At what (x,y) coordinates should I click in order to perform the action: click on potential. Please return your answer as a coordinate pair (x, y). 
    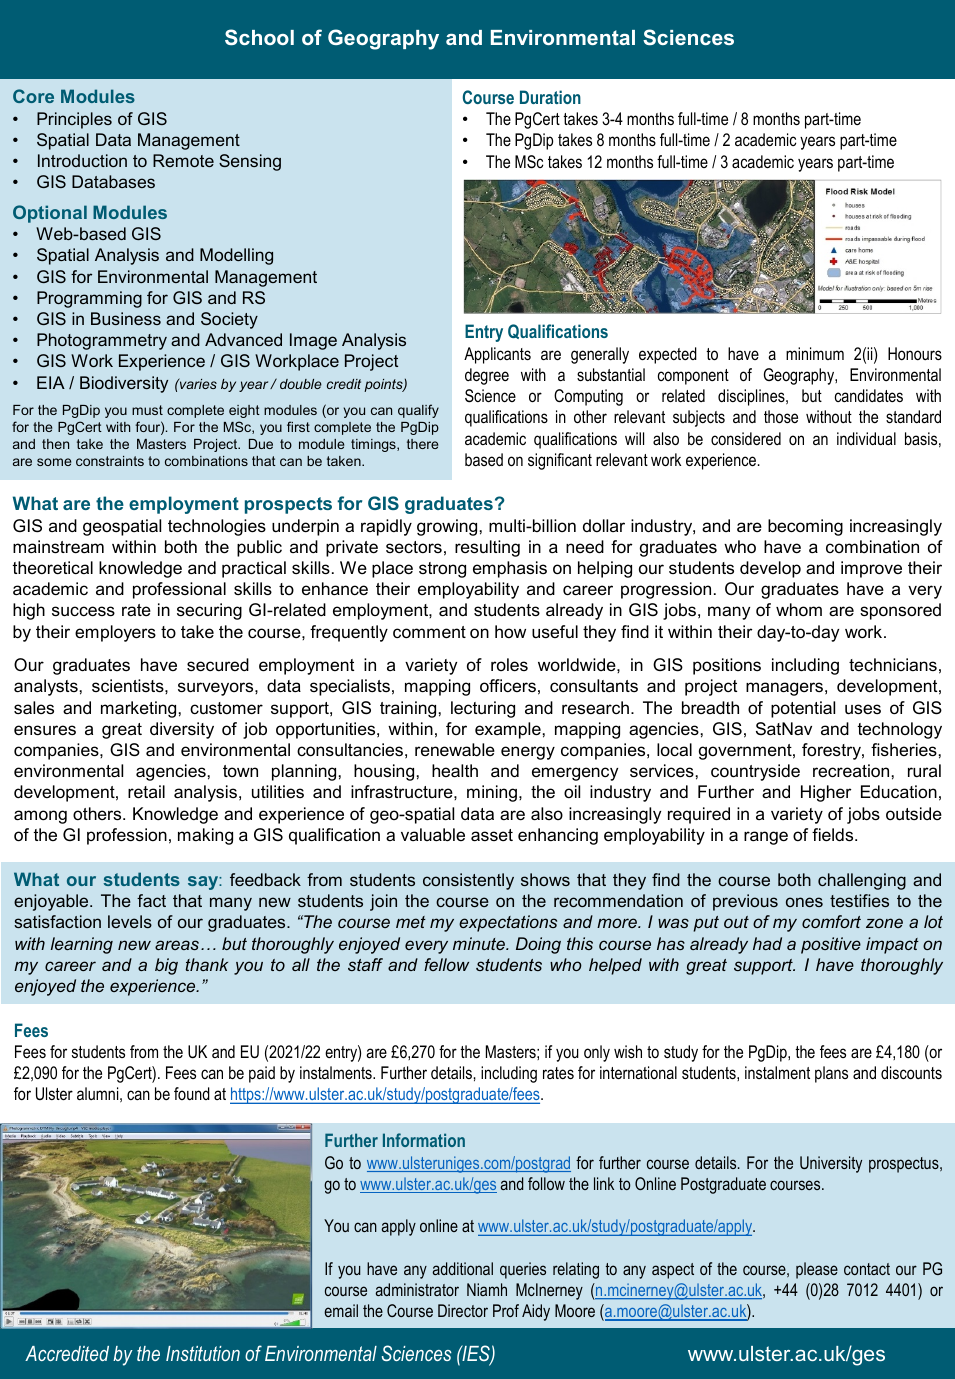
    Looking at the image, I should click on (803, 709).
